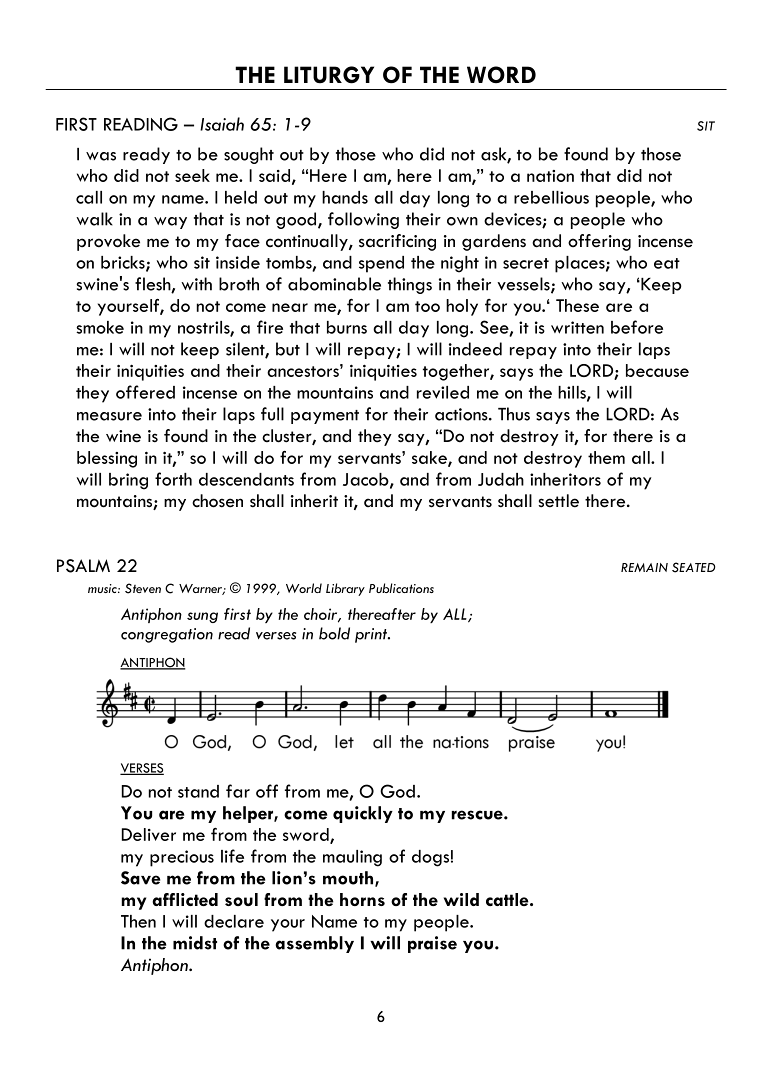 Image resolution: width=762 pixels, height=1077 pixels. What do you see at coordinates (222, 124) in the image?
I see `Isaiah` at bounding box center [222, 124].
